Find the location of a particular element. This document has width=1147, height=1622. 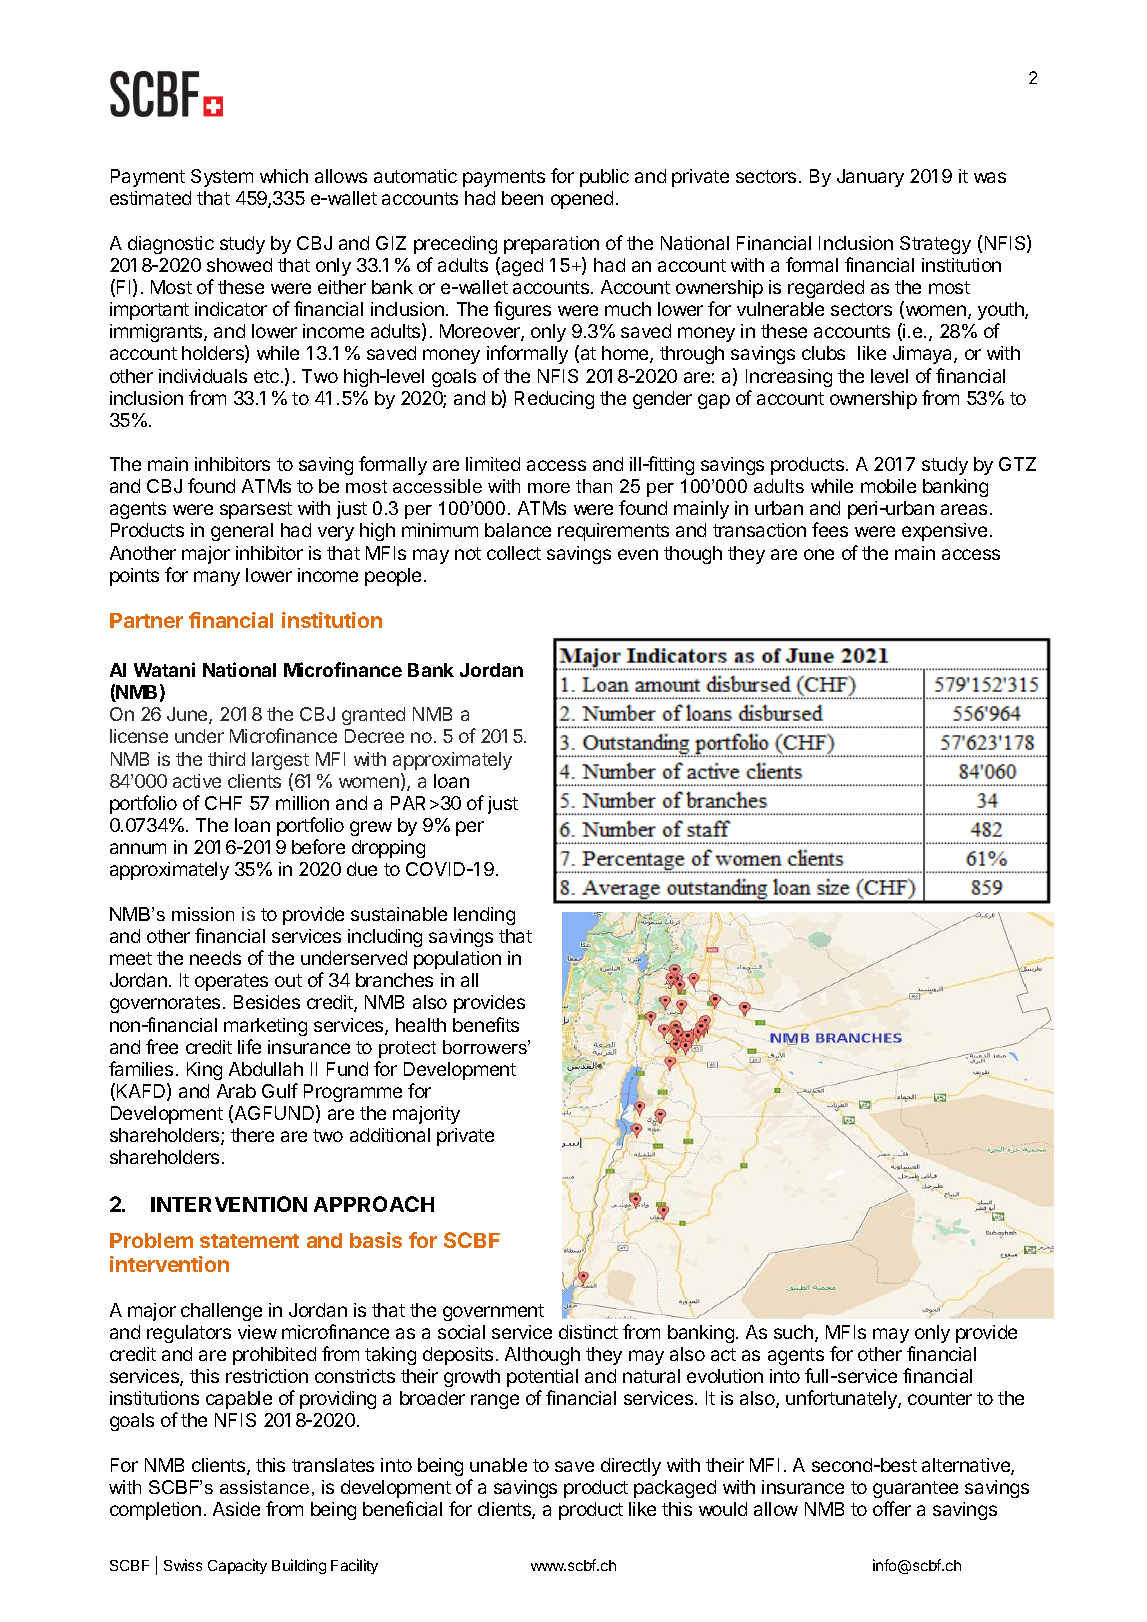

fees is located at coordinates (830, 529).
